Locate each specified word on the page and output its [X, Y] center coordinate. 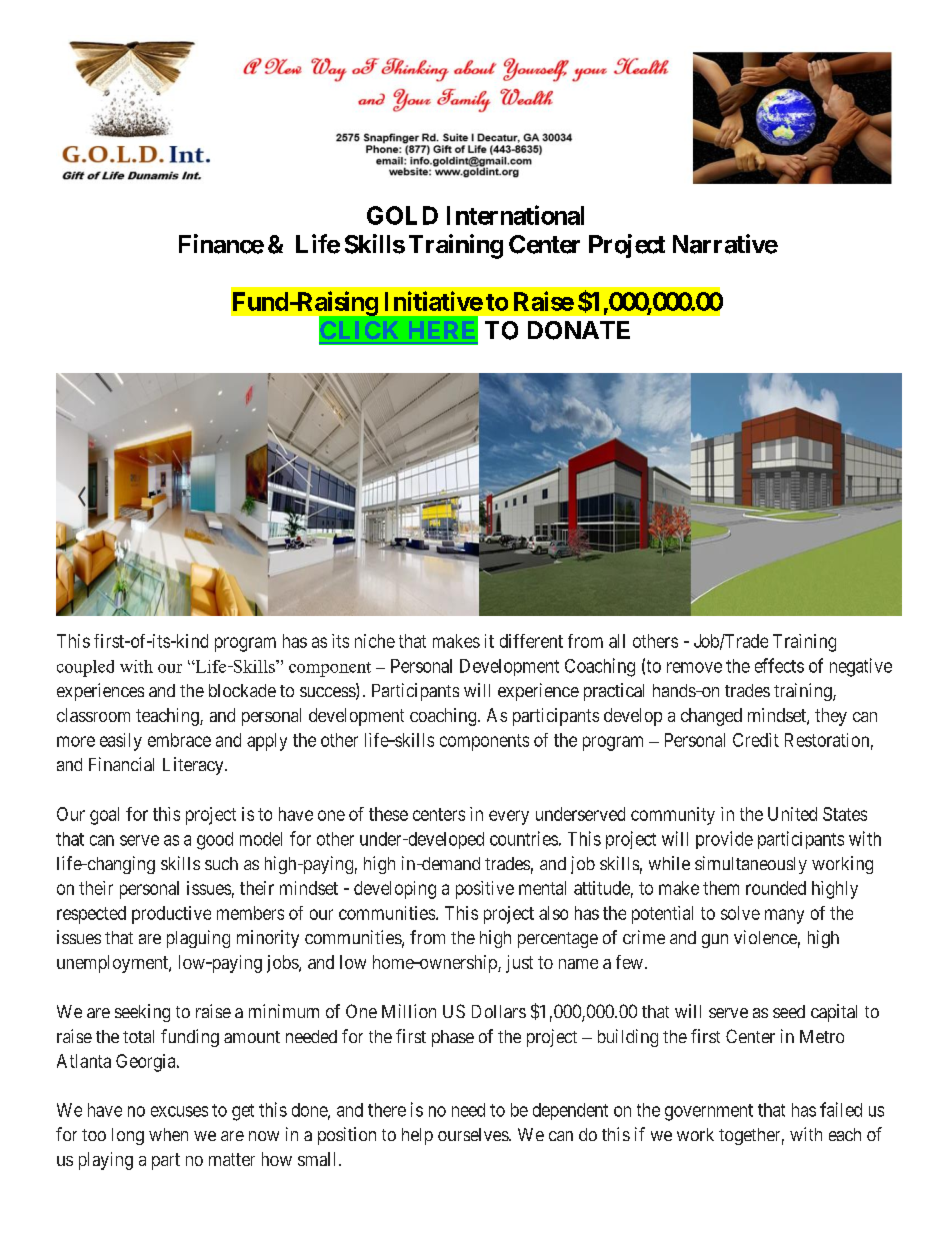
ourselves [474, 1134]
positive [485, 890]
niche [375, 641]
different [531, 641]
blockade [242, 690]
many [784, 916]
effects [779, 665]
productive [171, 915]
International [515, 215]
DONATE [579, 330]
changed [711, 717]
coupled [85, 668]
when [168, 1134]
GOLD [402, 215]
